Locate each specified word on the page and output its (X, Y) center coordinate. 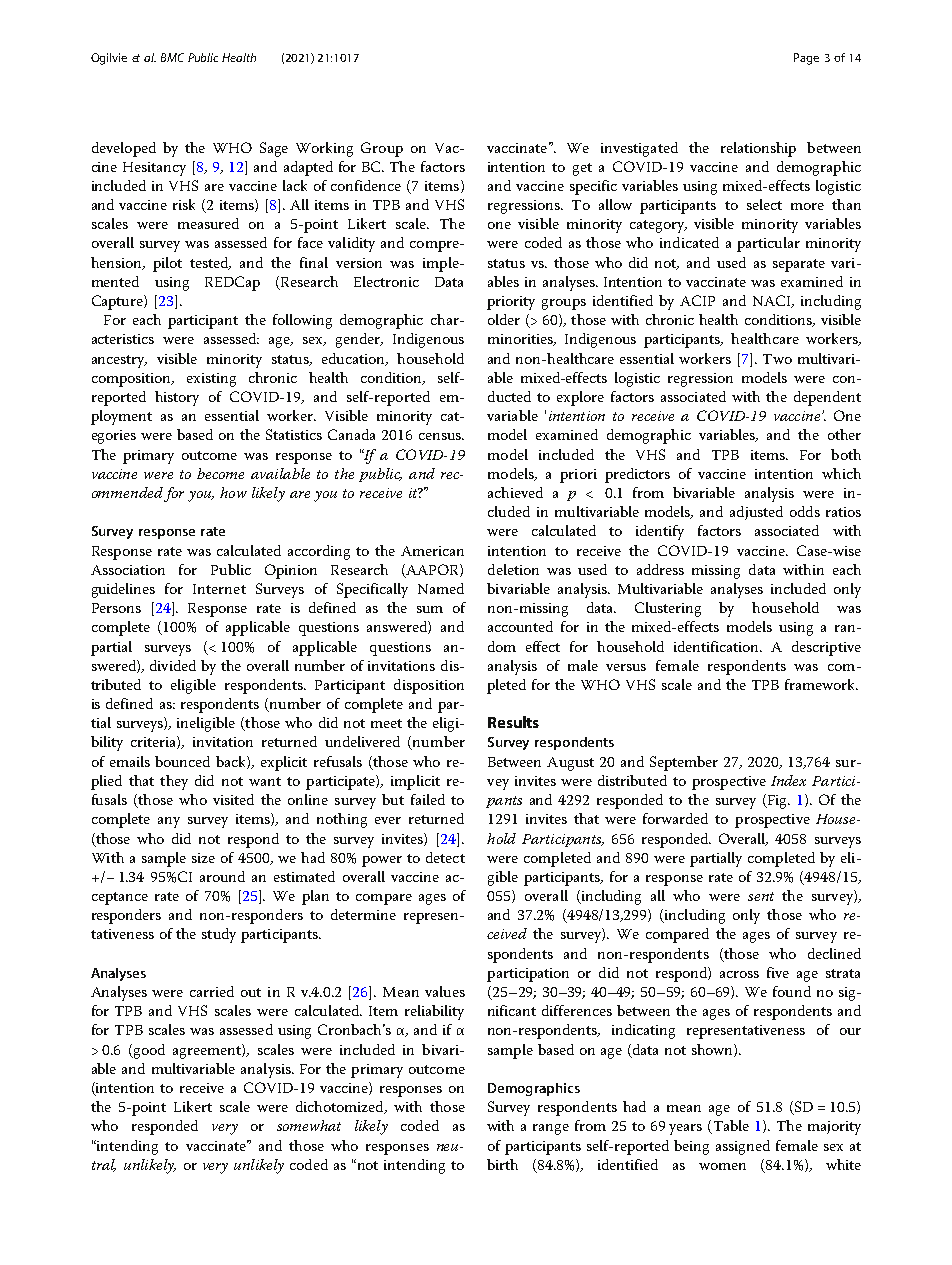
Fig (777, 801)
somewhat (309, 1125)
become (220, 473)
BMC (172, 57)
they (174, 782)
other (844, 434)
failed (428, 799)
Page (806, 59)
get (582, 169)
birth (502, 1164)
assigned (743, 1147)
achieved (515, 492)
